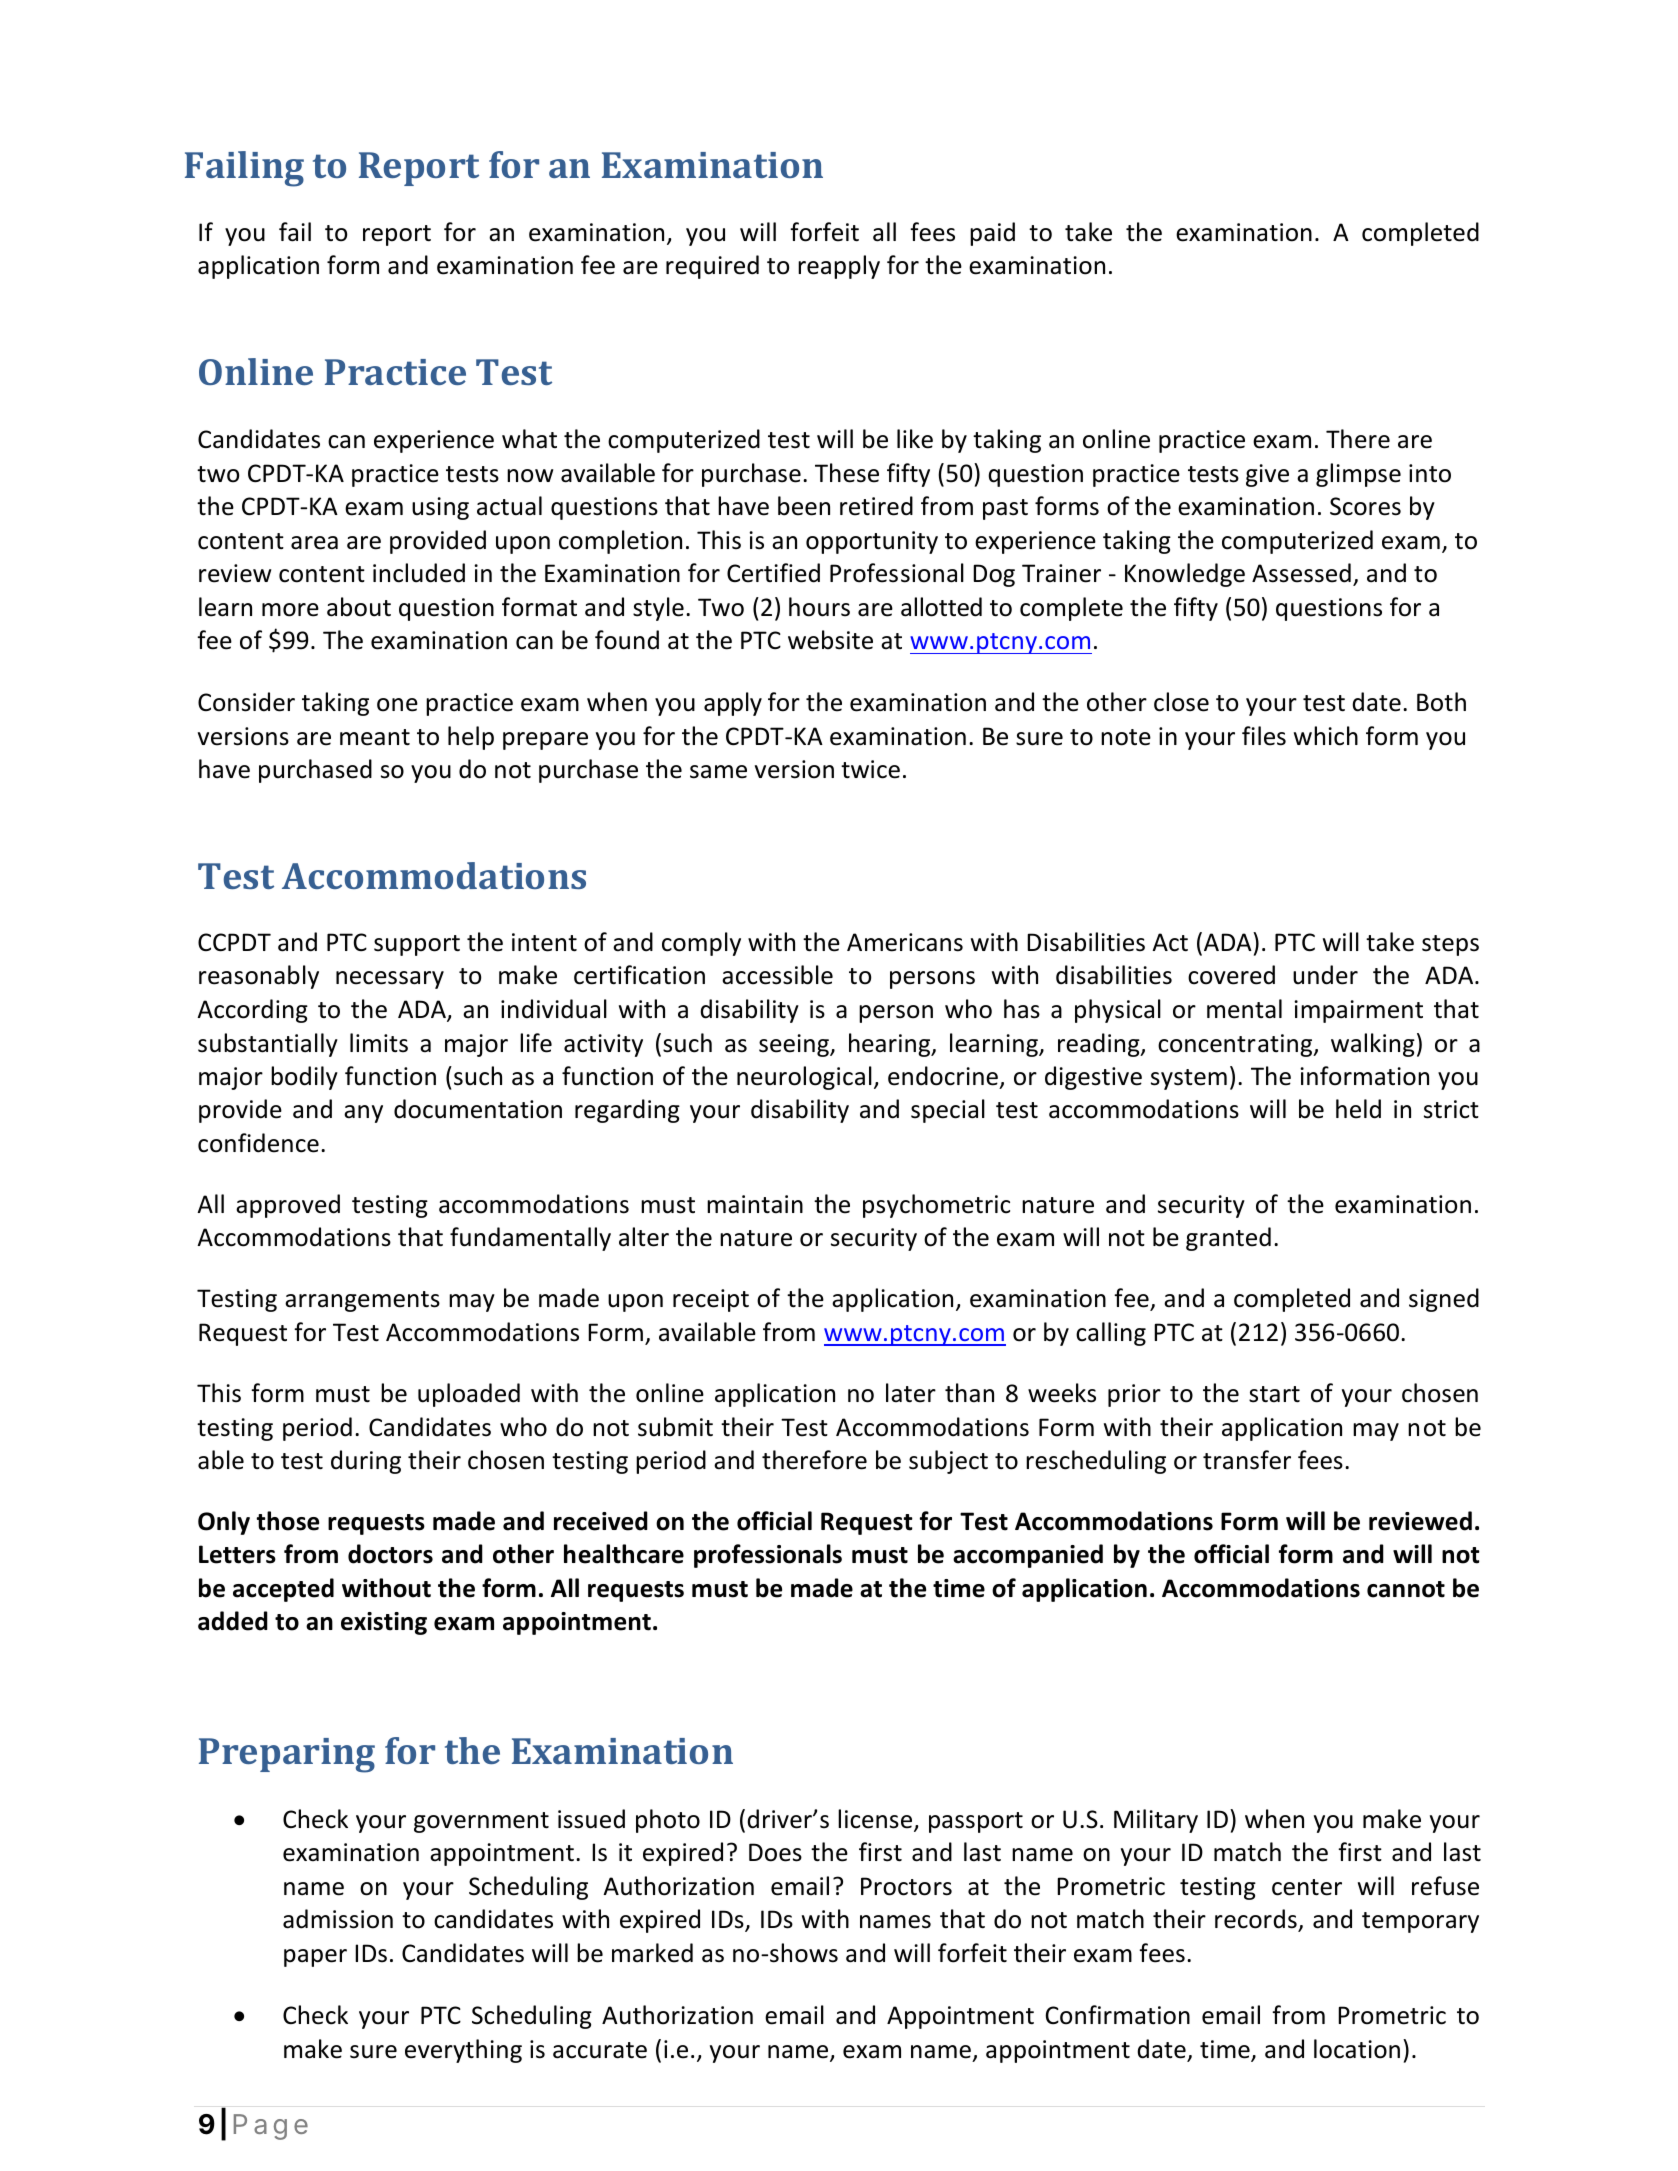  Describe the element at coordinates (1358, 1109) in the screenshot. I see `held` at that location.
